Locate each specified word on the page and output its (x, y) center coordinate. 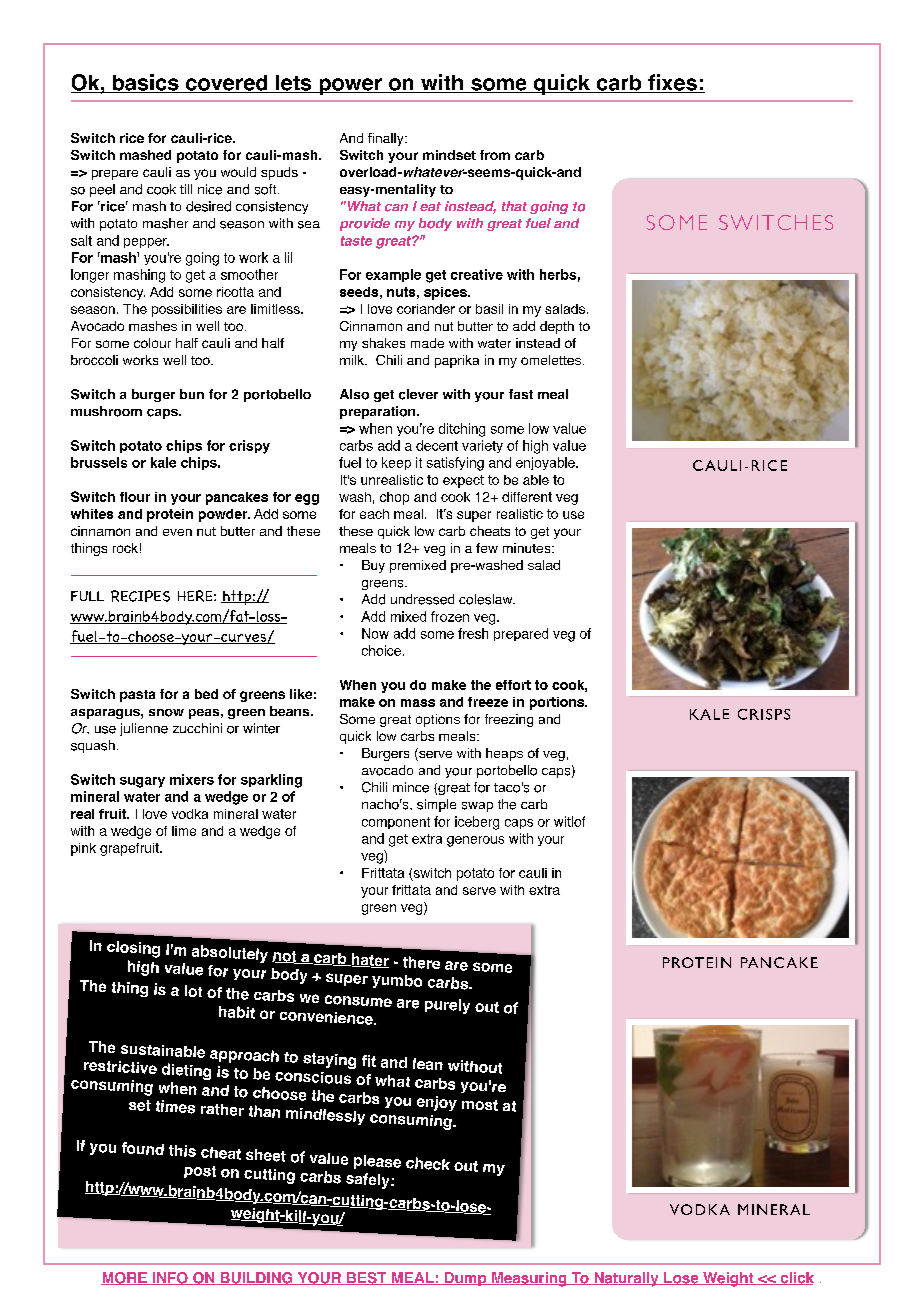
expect (463, 481)
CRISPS (764, 714)
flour (135, 497)
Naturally (626, 1279)
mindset (449, 155)
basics (145, 83)
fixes (672, 83)
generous (475, 841)
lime (184, 831)
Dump (465, 1279)
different (527, 497)
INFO (170, 1278)
